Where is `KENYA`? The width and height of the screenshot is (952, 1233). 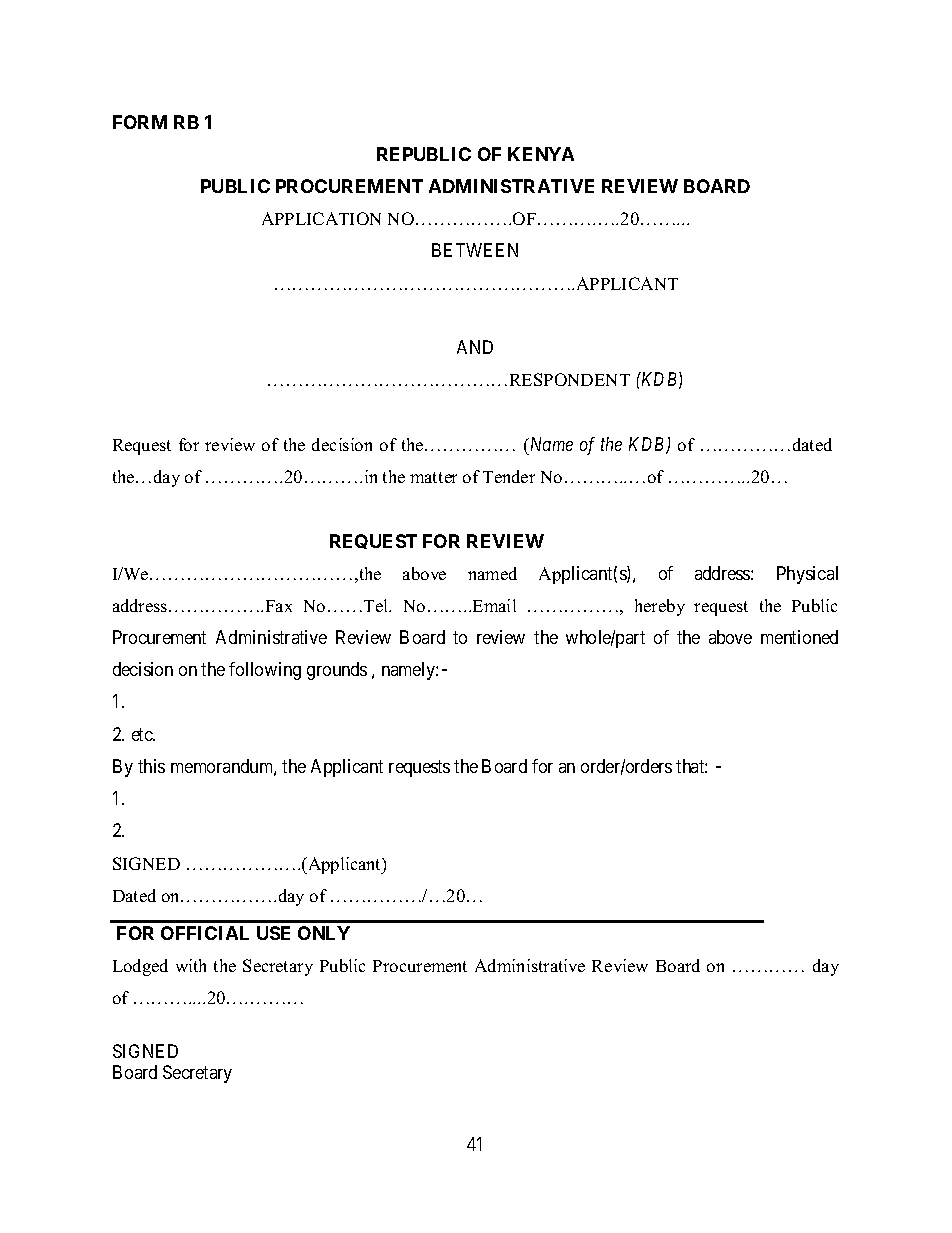 KENYA is located at coordinates (541, 154).
